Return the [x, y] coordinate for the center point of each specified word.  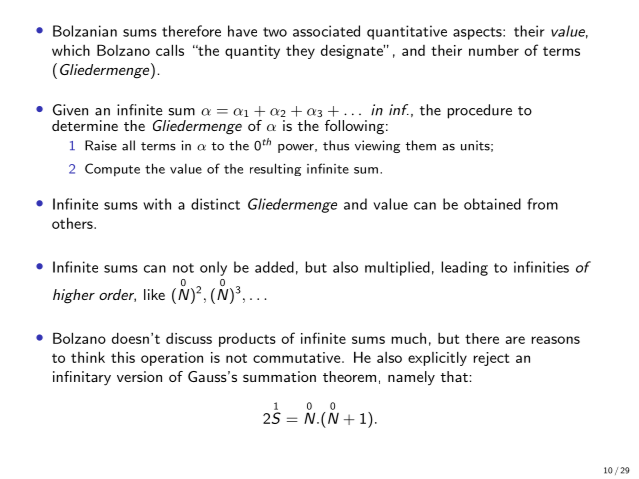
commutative [296, 357]
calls [170, 50]
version [139, 376]
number [494, 50]
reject [491, 359]
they [300, 51]
